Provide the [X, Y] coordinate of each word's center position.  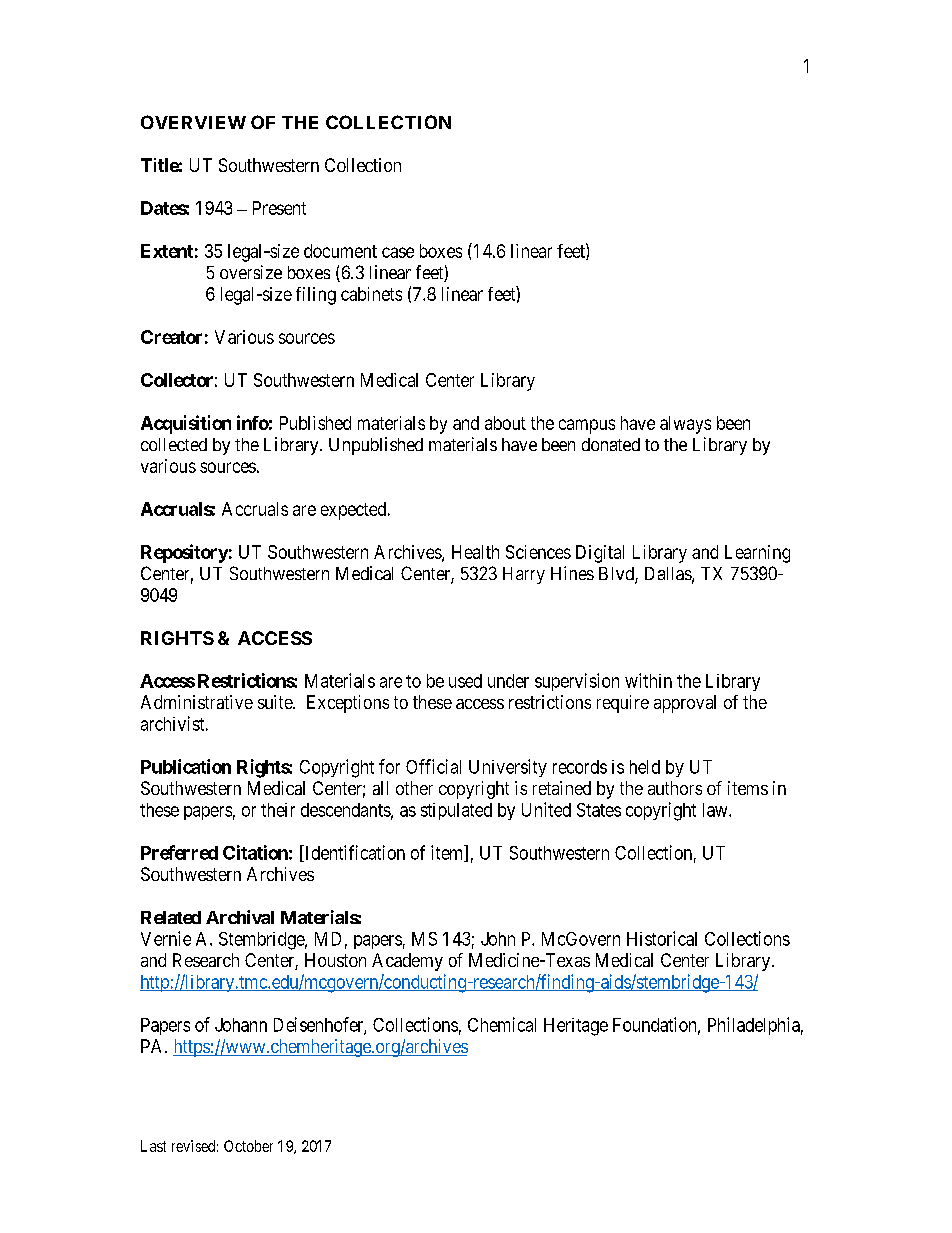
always [685, 425]
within [648, 680]
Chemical [502, 1024]
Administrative [197, 702]
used [465, 681]
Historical [662, 938]
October [248, 1146]
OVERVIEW [193, 122]
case [398, 252]
